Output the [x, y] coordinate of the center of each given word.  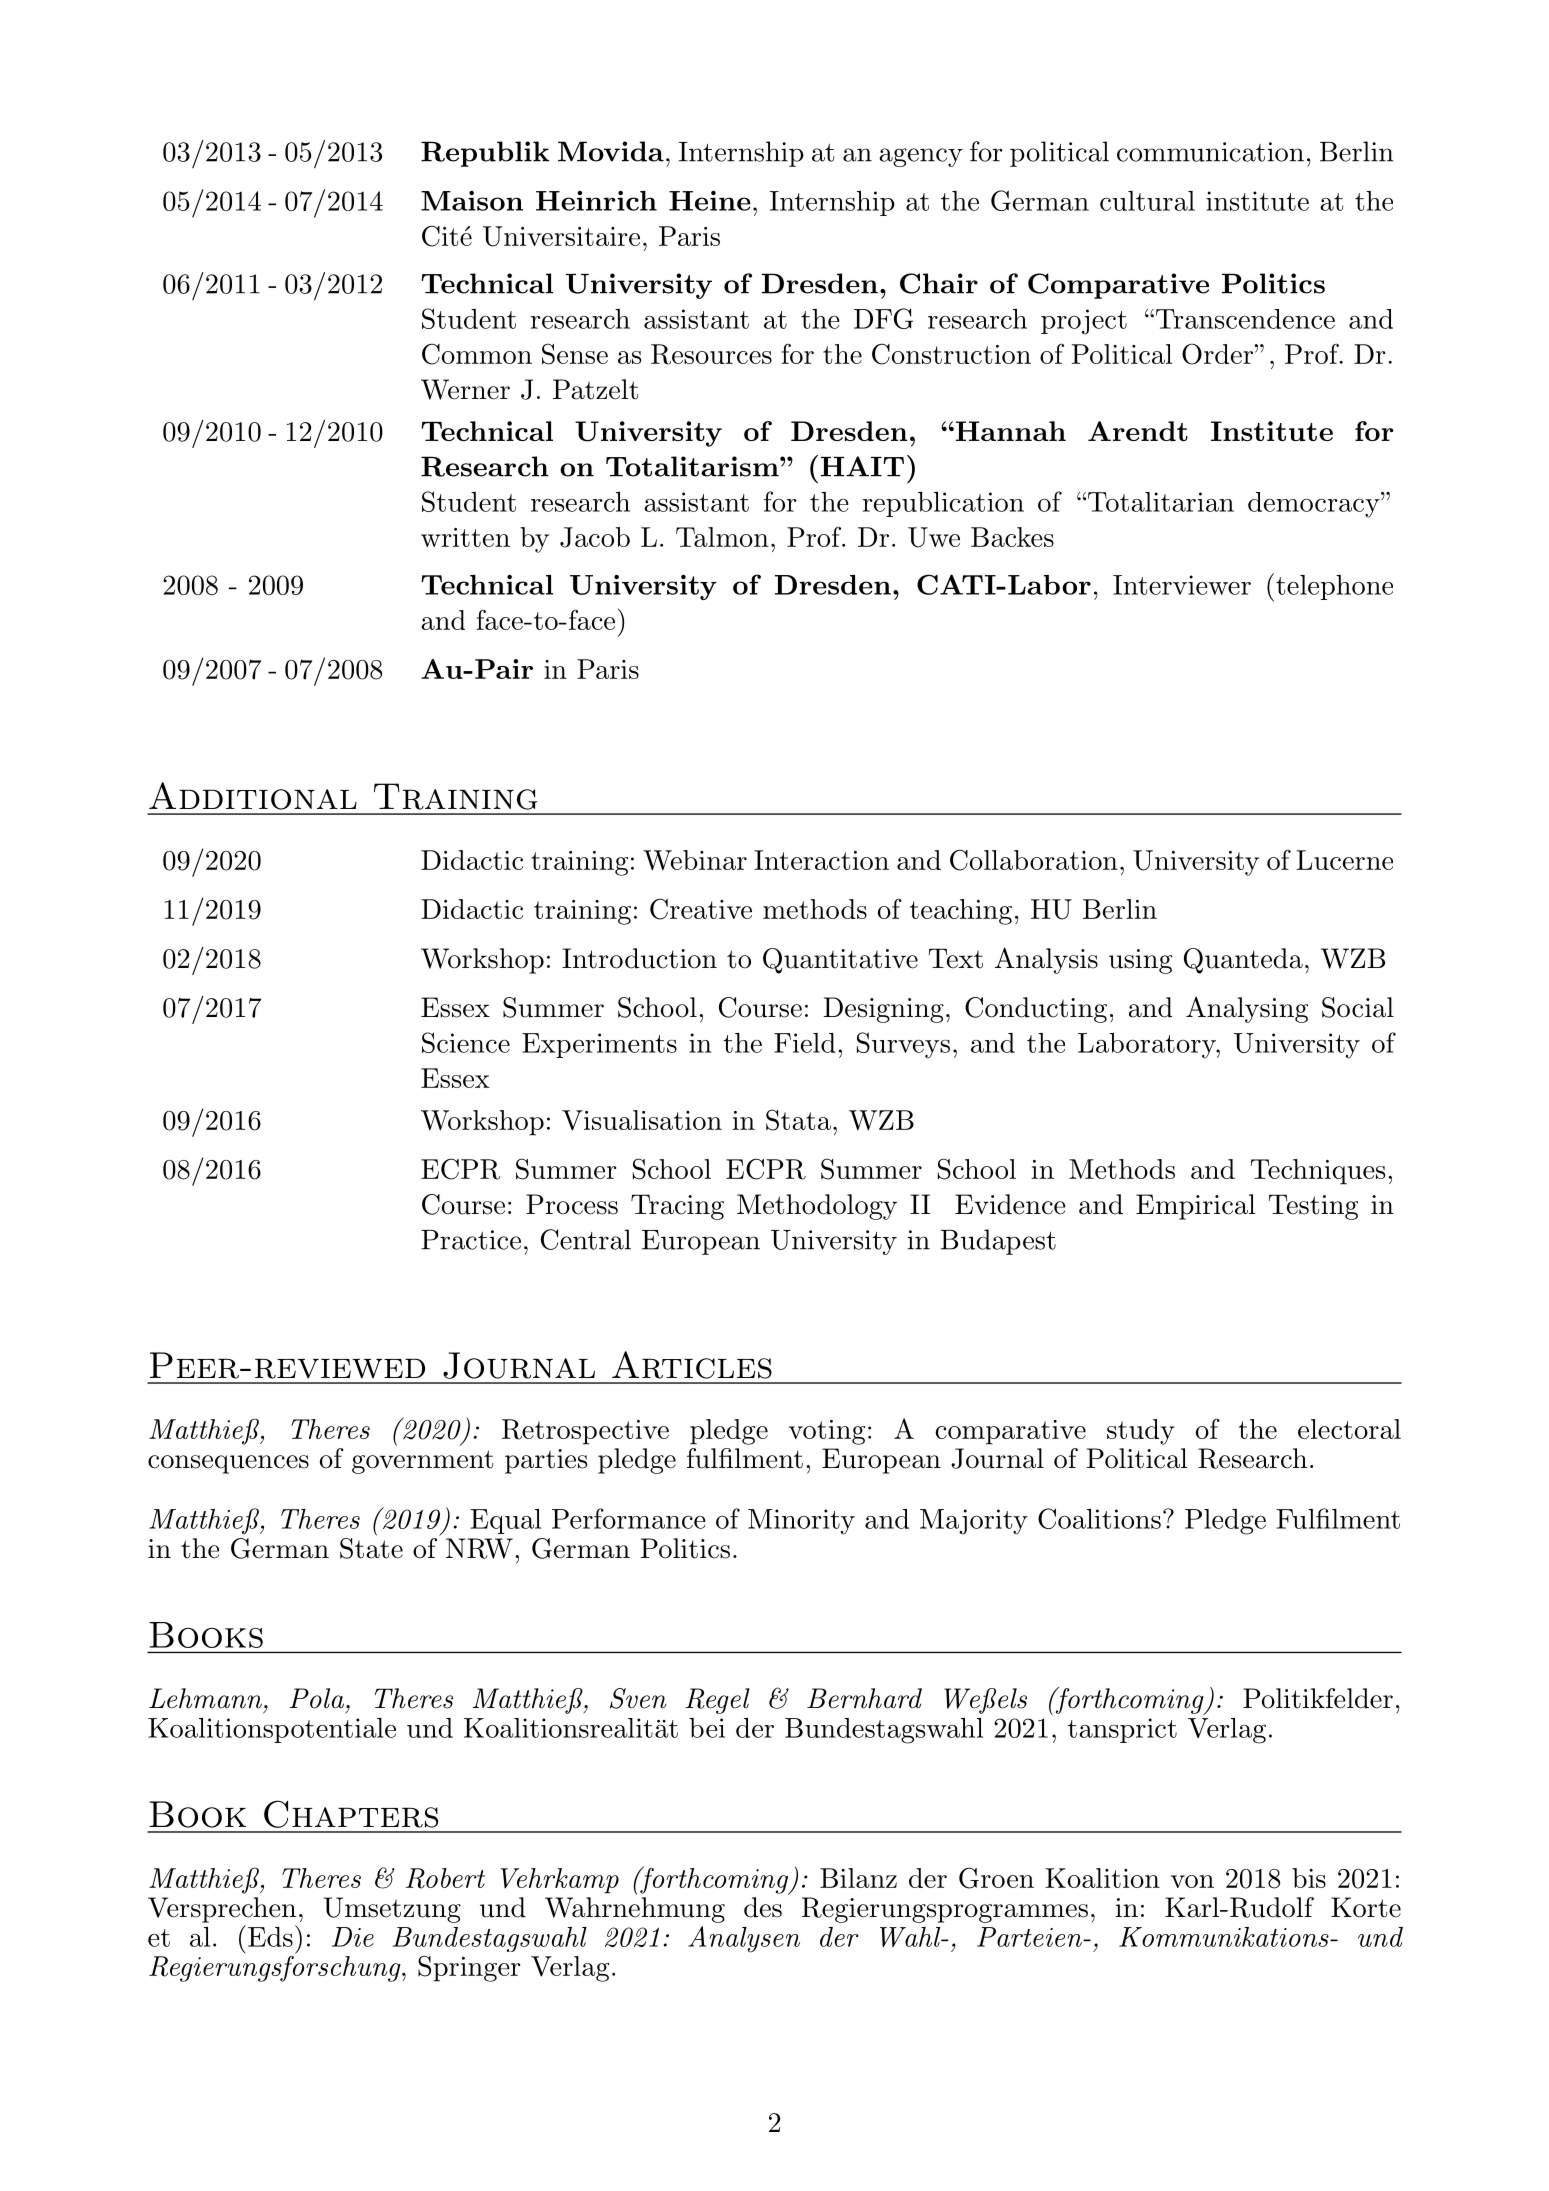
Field [805, 1043]
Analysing [1247, 1010]
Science [466, 1042]
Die [353, 1937]
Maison [472, 201]
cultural [1147, 201]
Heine [710, 201]
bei [707, 1728]
